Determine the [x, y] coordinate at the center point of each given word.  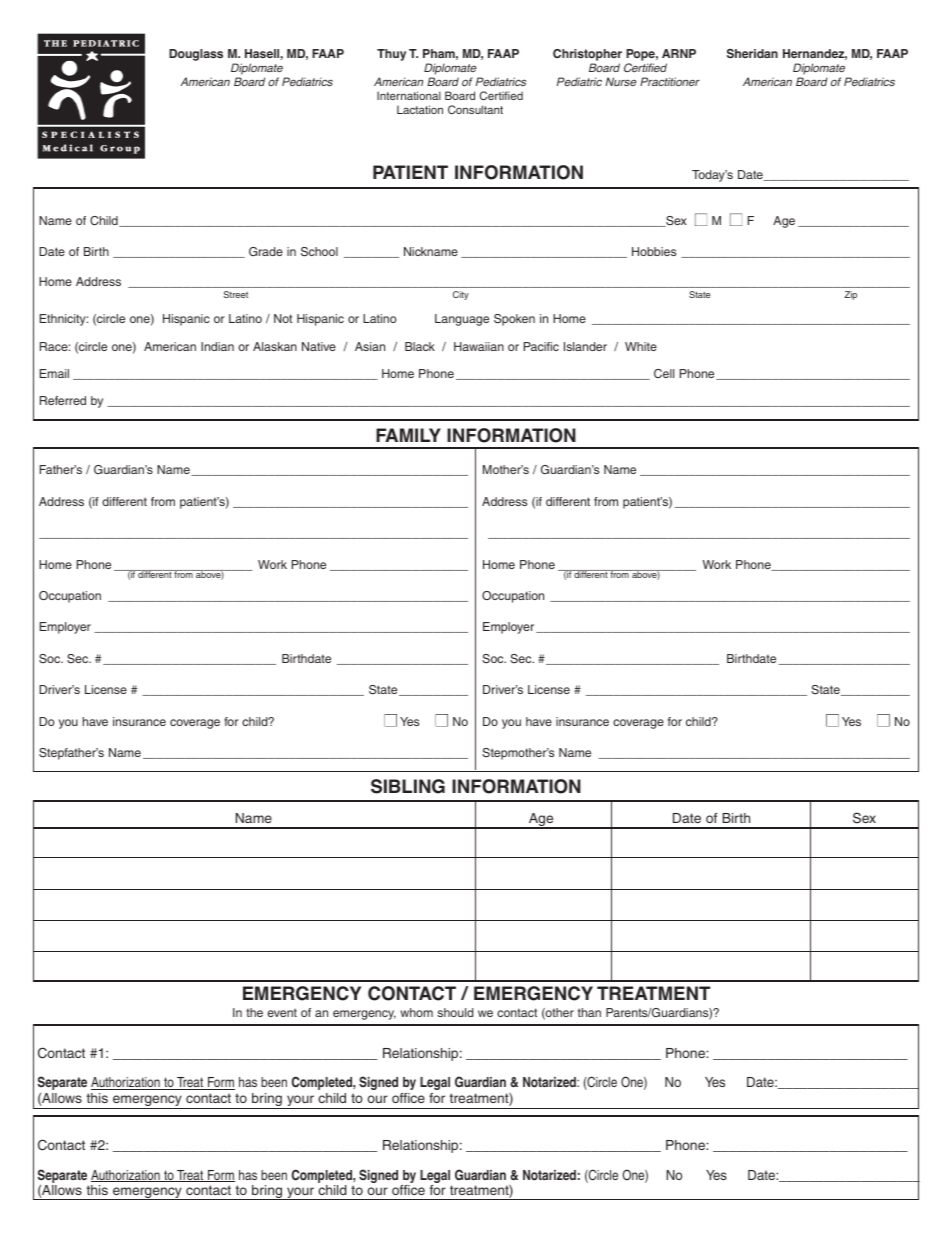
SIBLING [408, 786]
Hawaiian [479, 346]
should [455, 1012]
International [409, 95]
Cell [664, 373]
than [589, 1012]
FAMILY [408, 435]
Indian [217, 346]
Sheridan [752, 53]
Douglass [196, 55]
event [282, 1013]
